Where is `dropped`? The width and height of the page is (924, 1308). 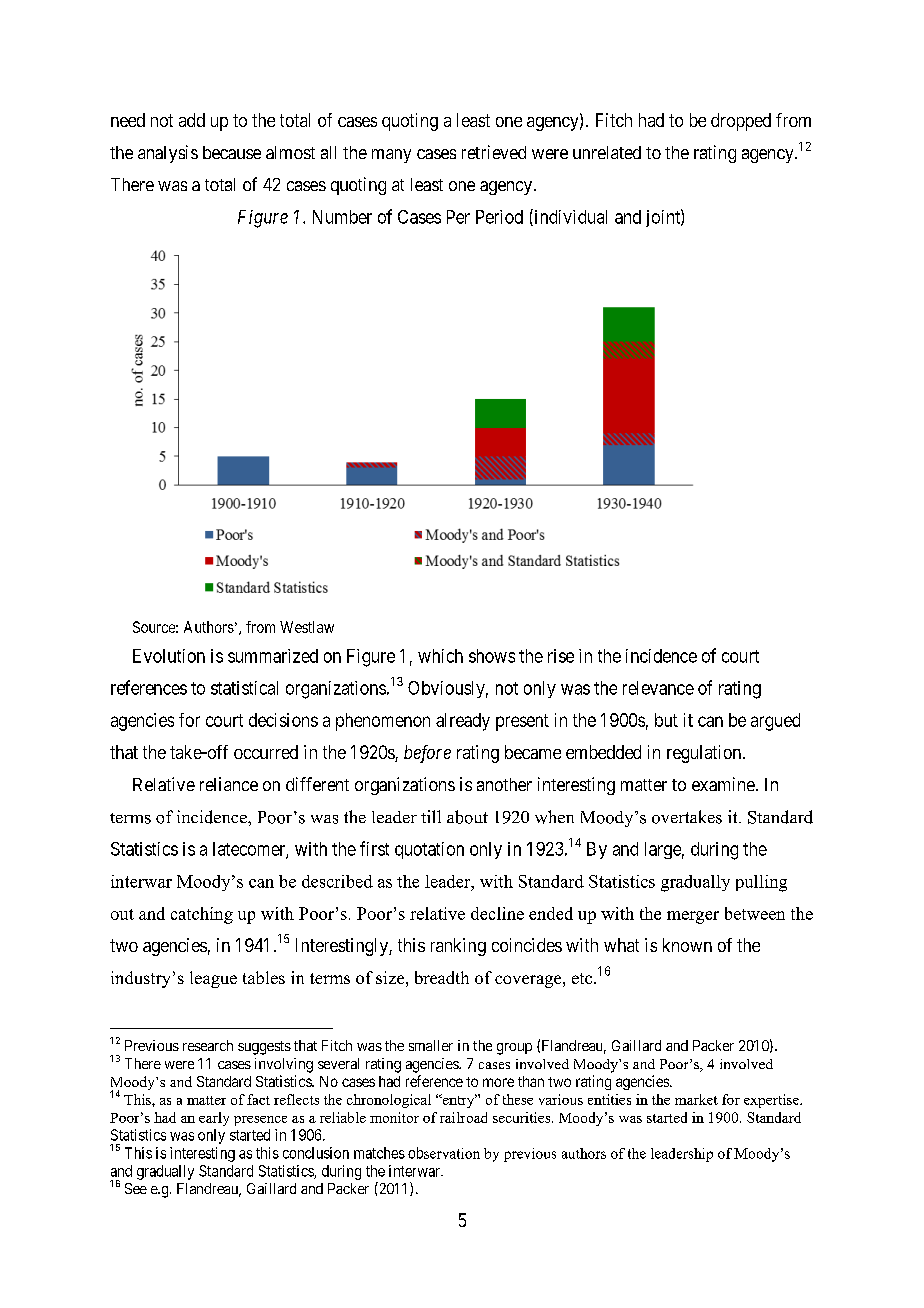 dropped is located at coordinates (741, 122).
